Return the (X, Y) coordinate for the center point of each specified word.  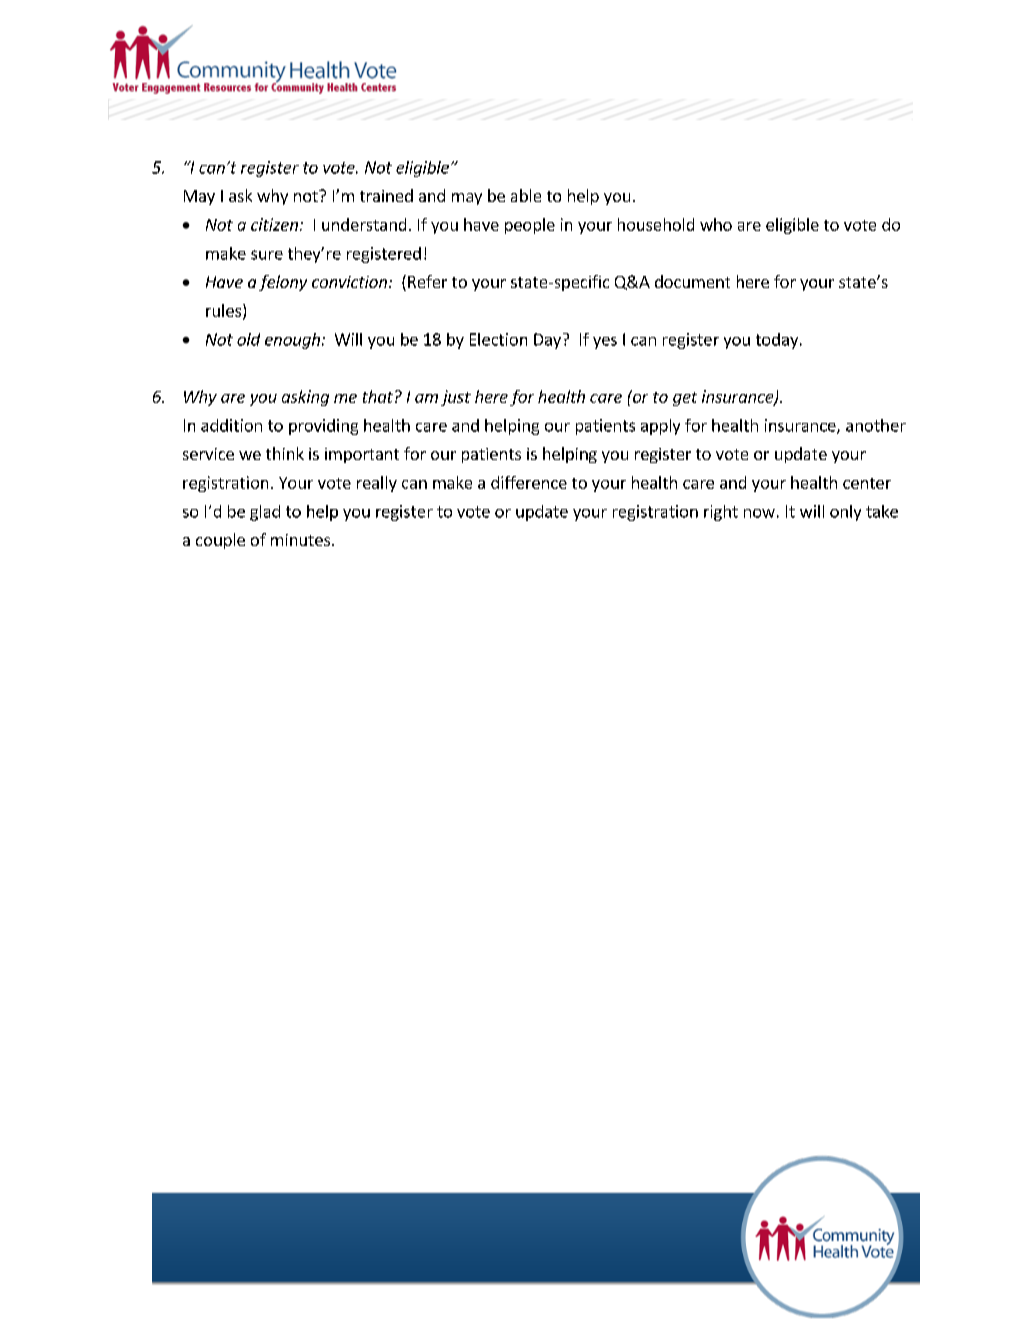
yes (605, 343)
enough (292, 341)
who (716, 224)
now (759, 513)
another (876, 425)
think (285, 453)
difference (529, 482)
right (721, 513)
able (526, 195)
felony (283, 283)
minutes (300, 540)
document (692, 281)
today (777, 341)
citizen (274, 224)
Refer (427, 281)
